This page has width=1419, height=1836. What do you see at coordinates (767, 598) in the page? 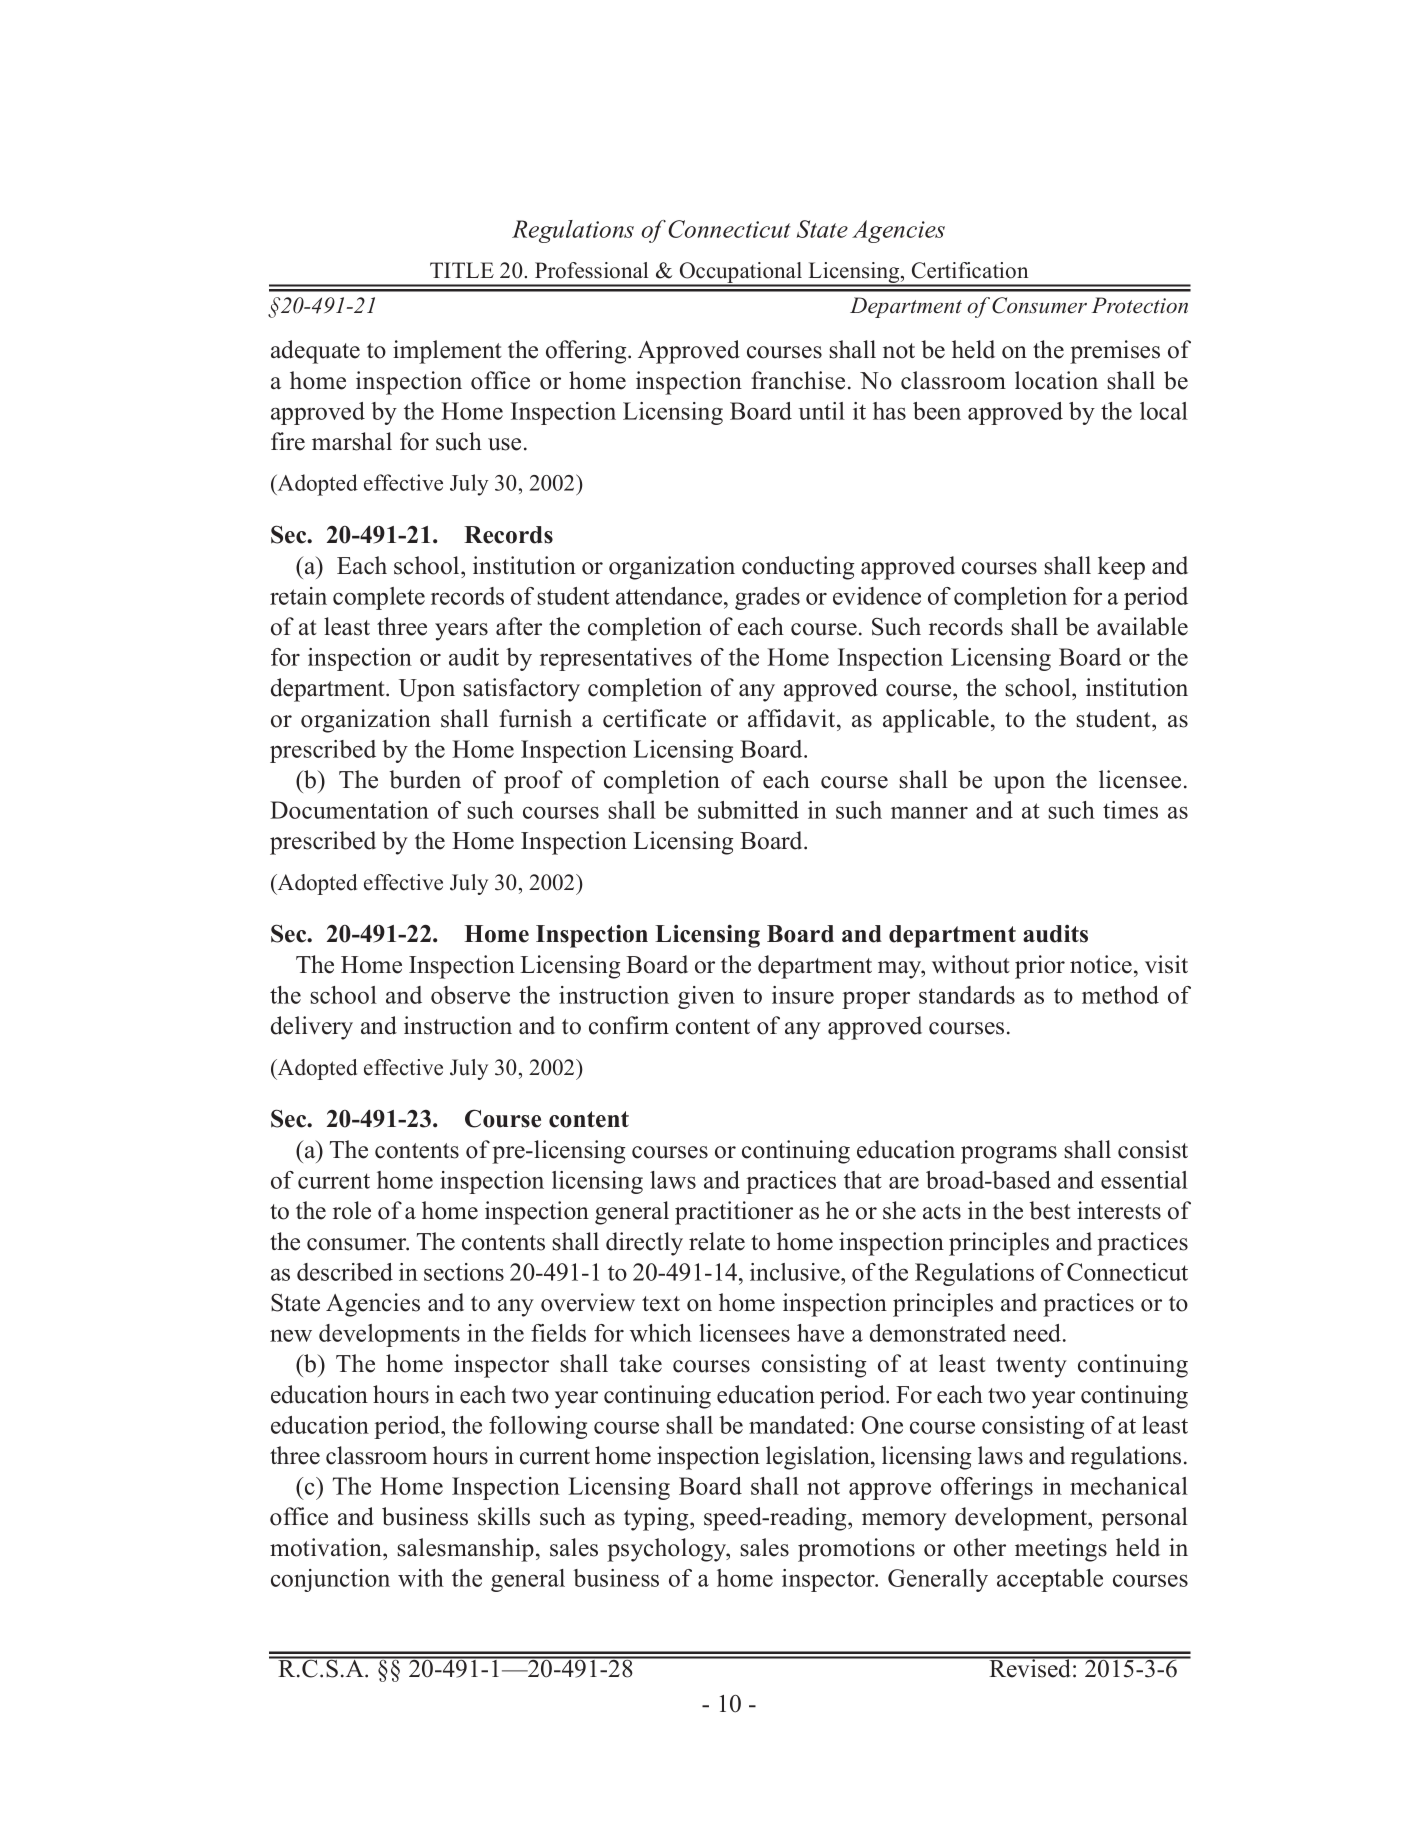
I see `grades` at bounding box center [767, 598].
